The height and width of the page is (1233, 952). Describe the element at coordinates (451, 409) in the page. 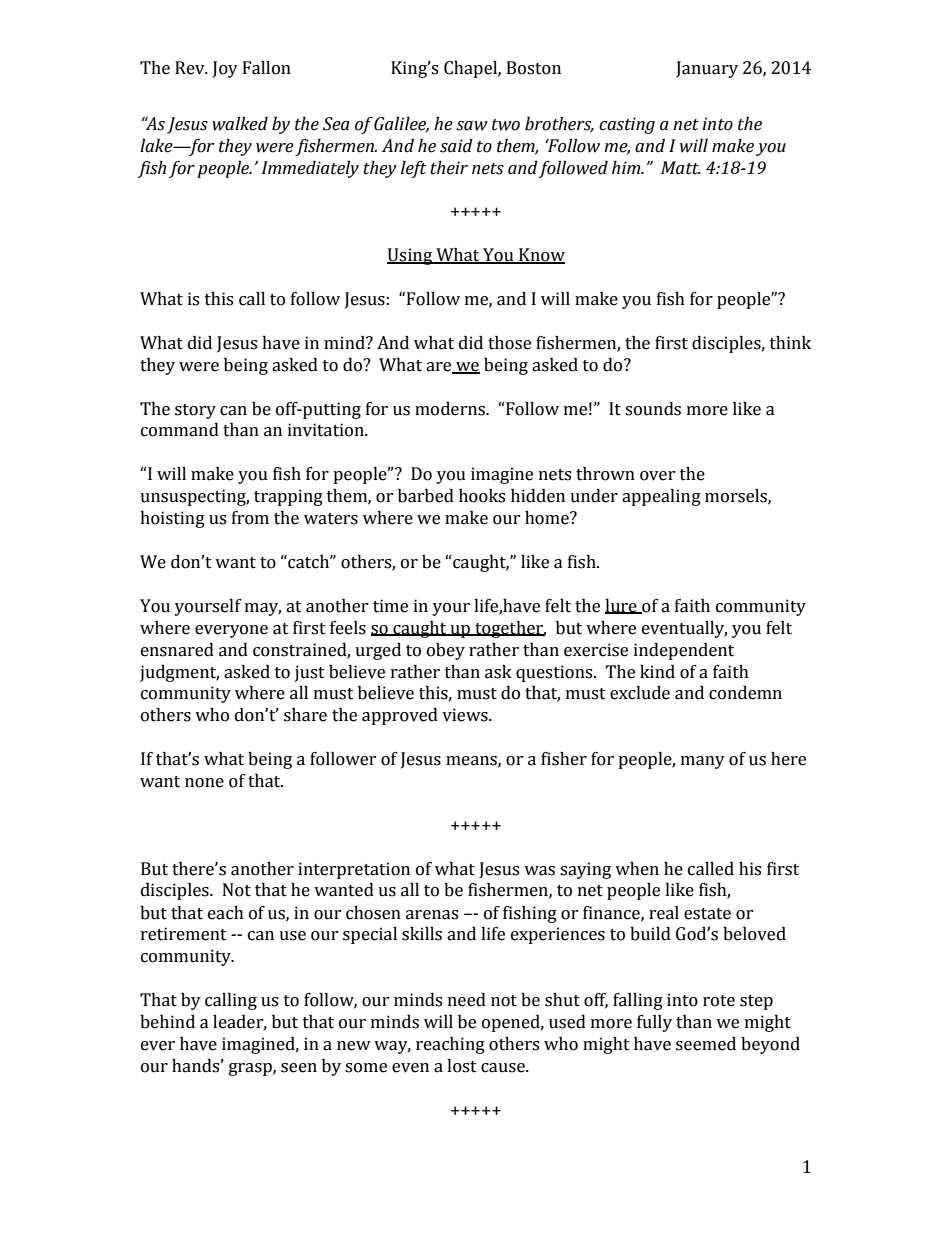

I see `moderns` at that location.
